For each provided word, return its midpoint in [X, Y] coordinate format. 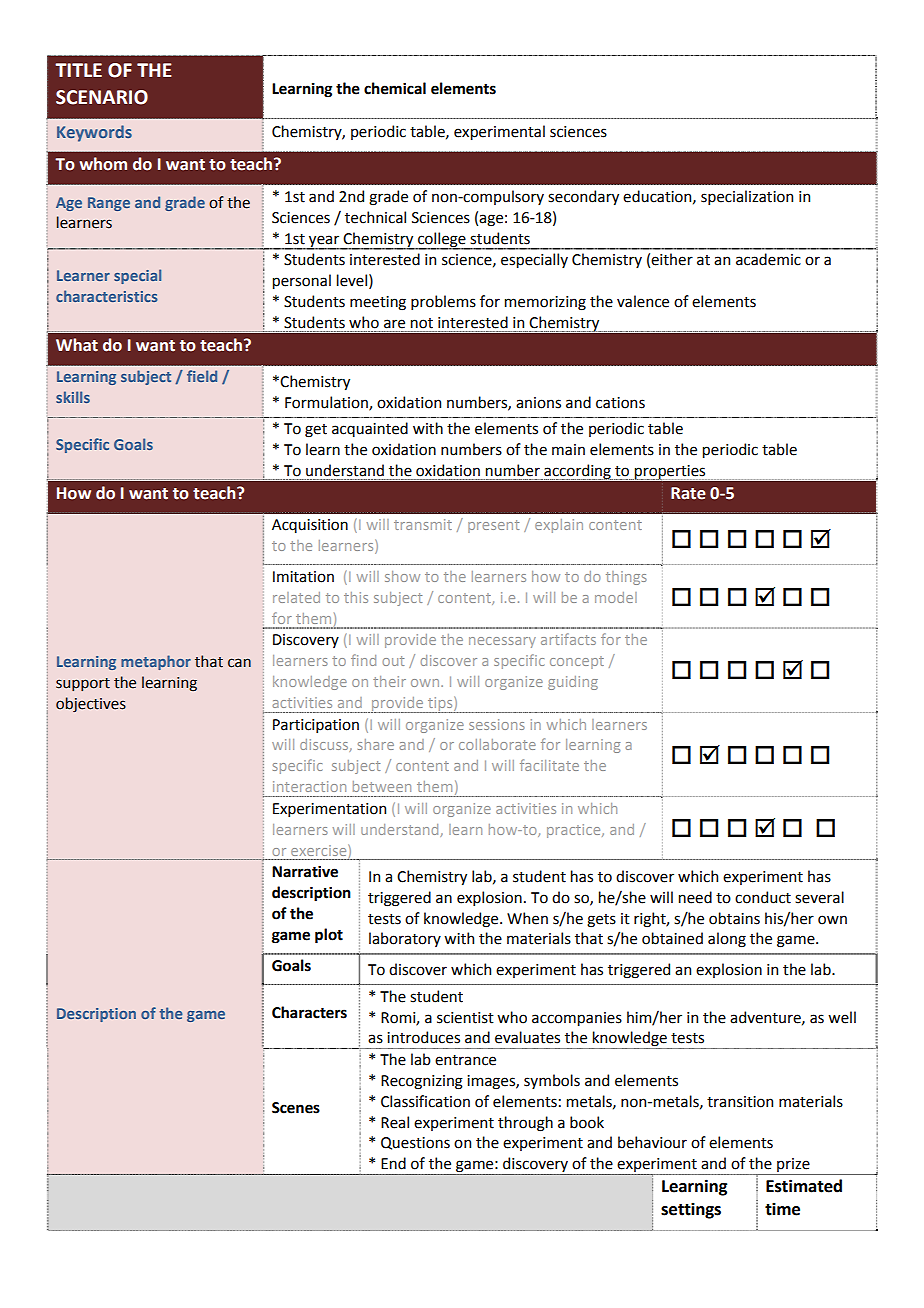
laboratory [405, 939]
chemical [395, 88]
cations [620, 403]
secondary [583, 197]
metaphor [156, 662]
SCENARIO [102, 97]
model [616, 597]
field [202, 376]
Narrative [305, 872]
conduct [763, 897]
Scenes [296, 1108]
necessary [502, 642]
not [422, 323]
